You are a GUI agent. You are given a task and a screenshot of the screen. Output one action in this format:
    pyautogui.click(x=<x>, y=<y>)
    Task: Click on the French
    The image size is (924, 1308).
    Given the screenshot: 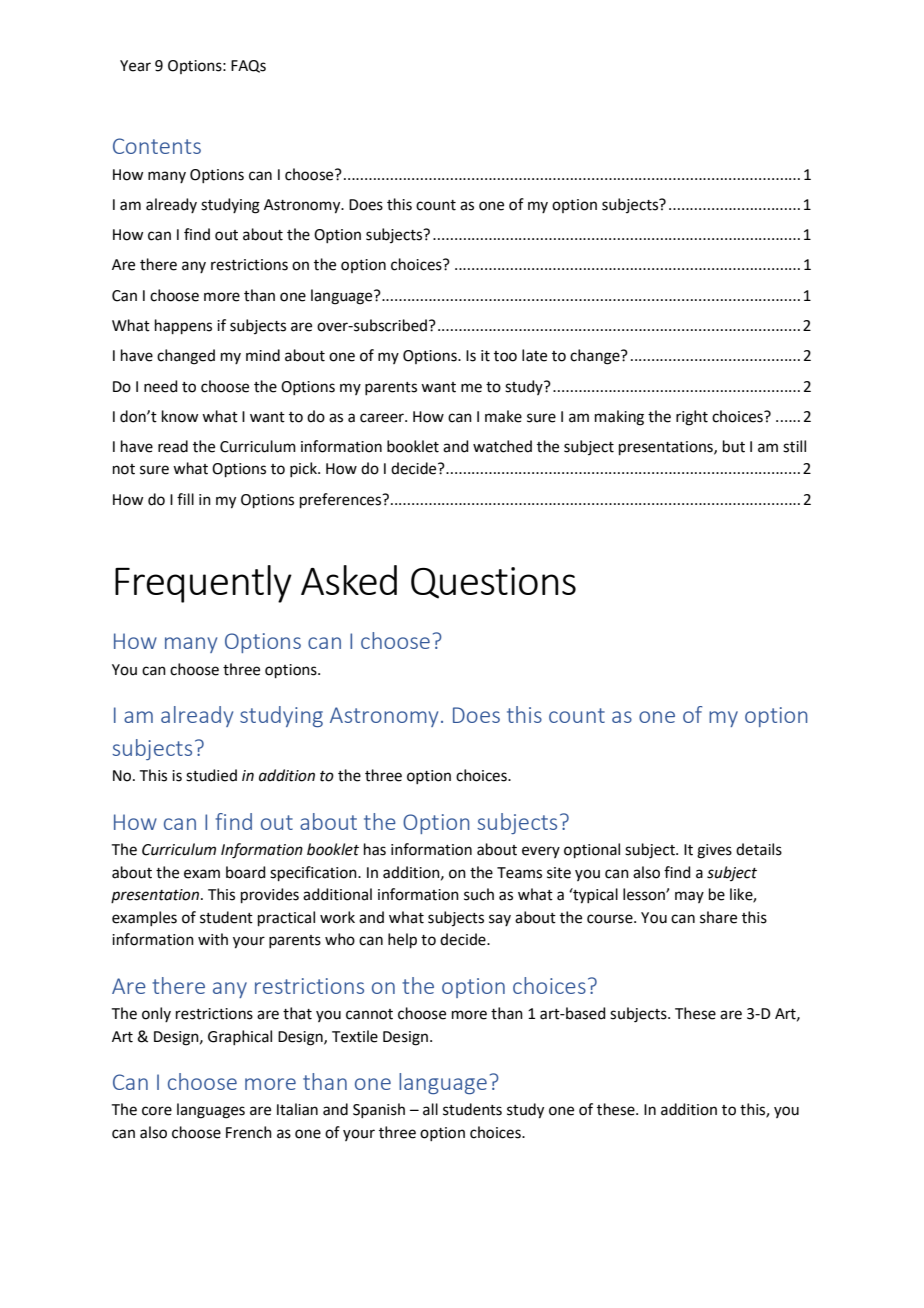 What is the action you would take?
    pyautogui.click(x=249, y=1132)
